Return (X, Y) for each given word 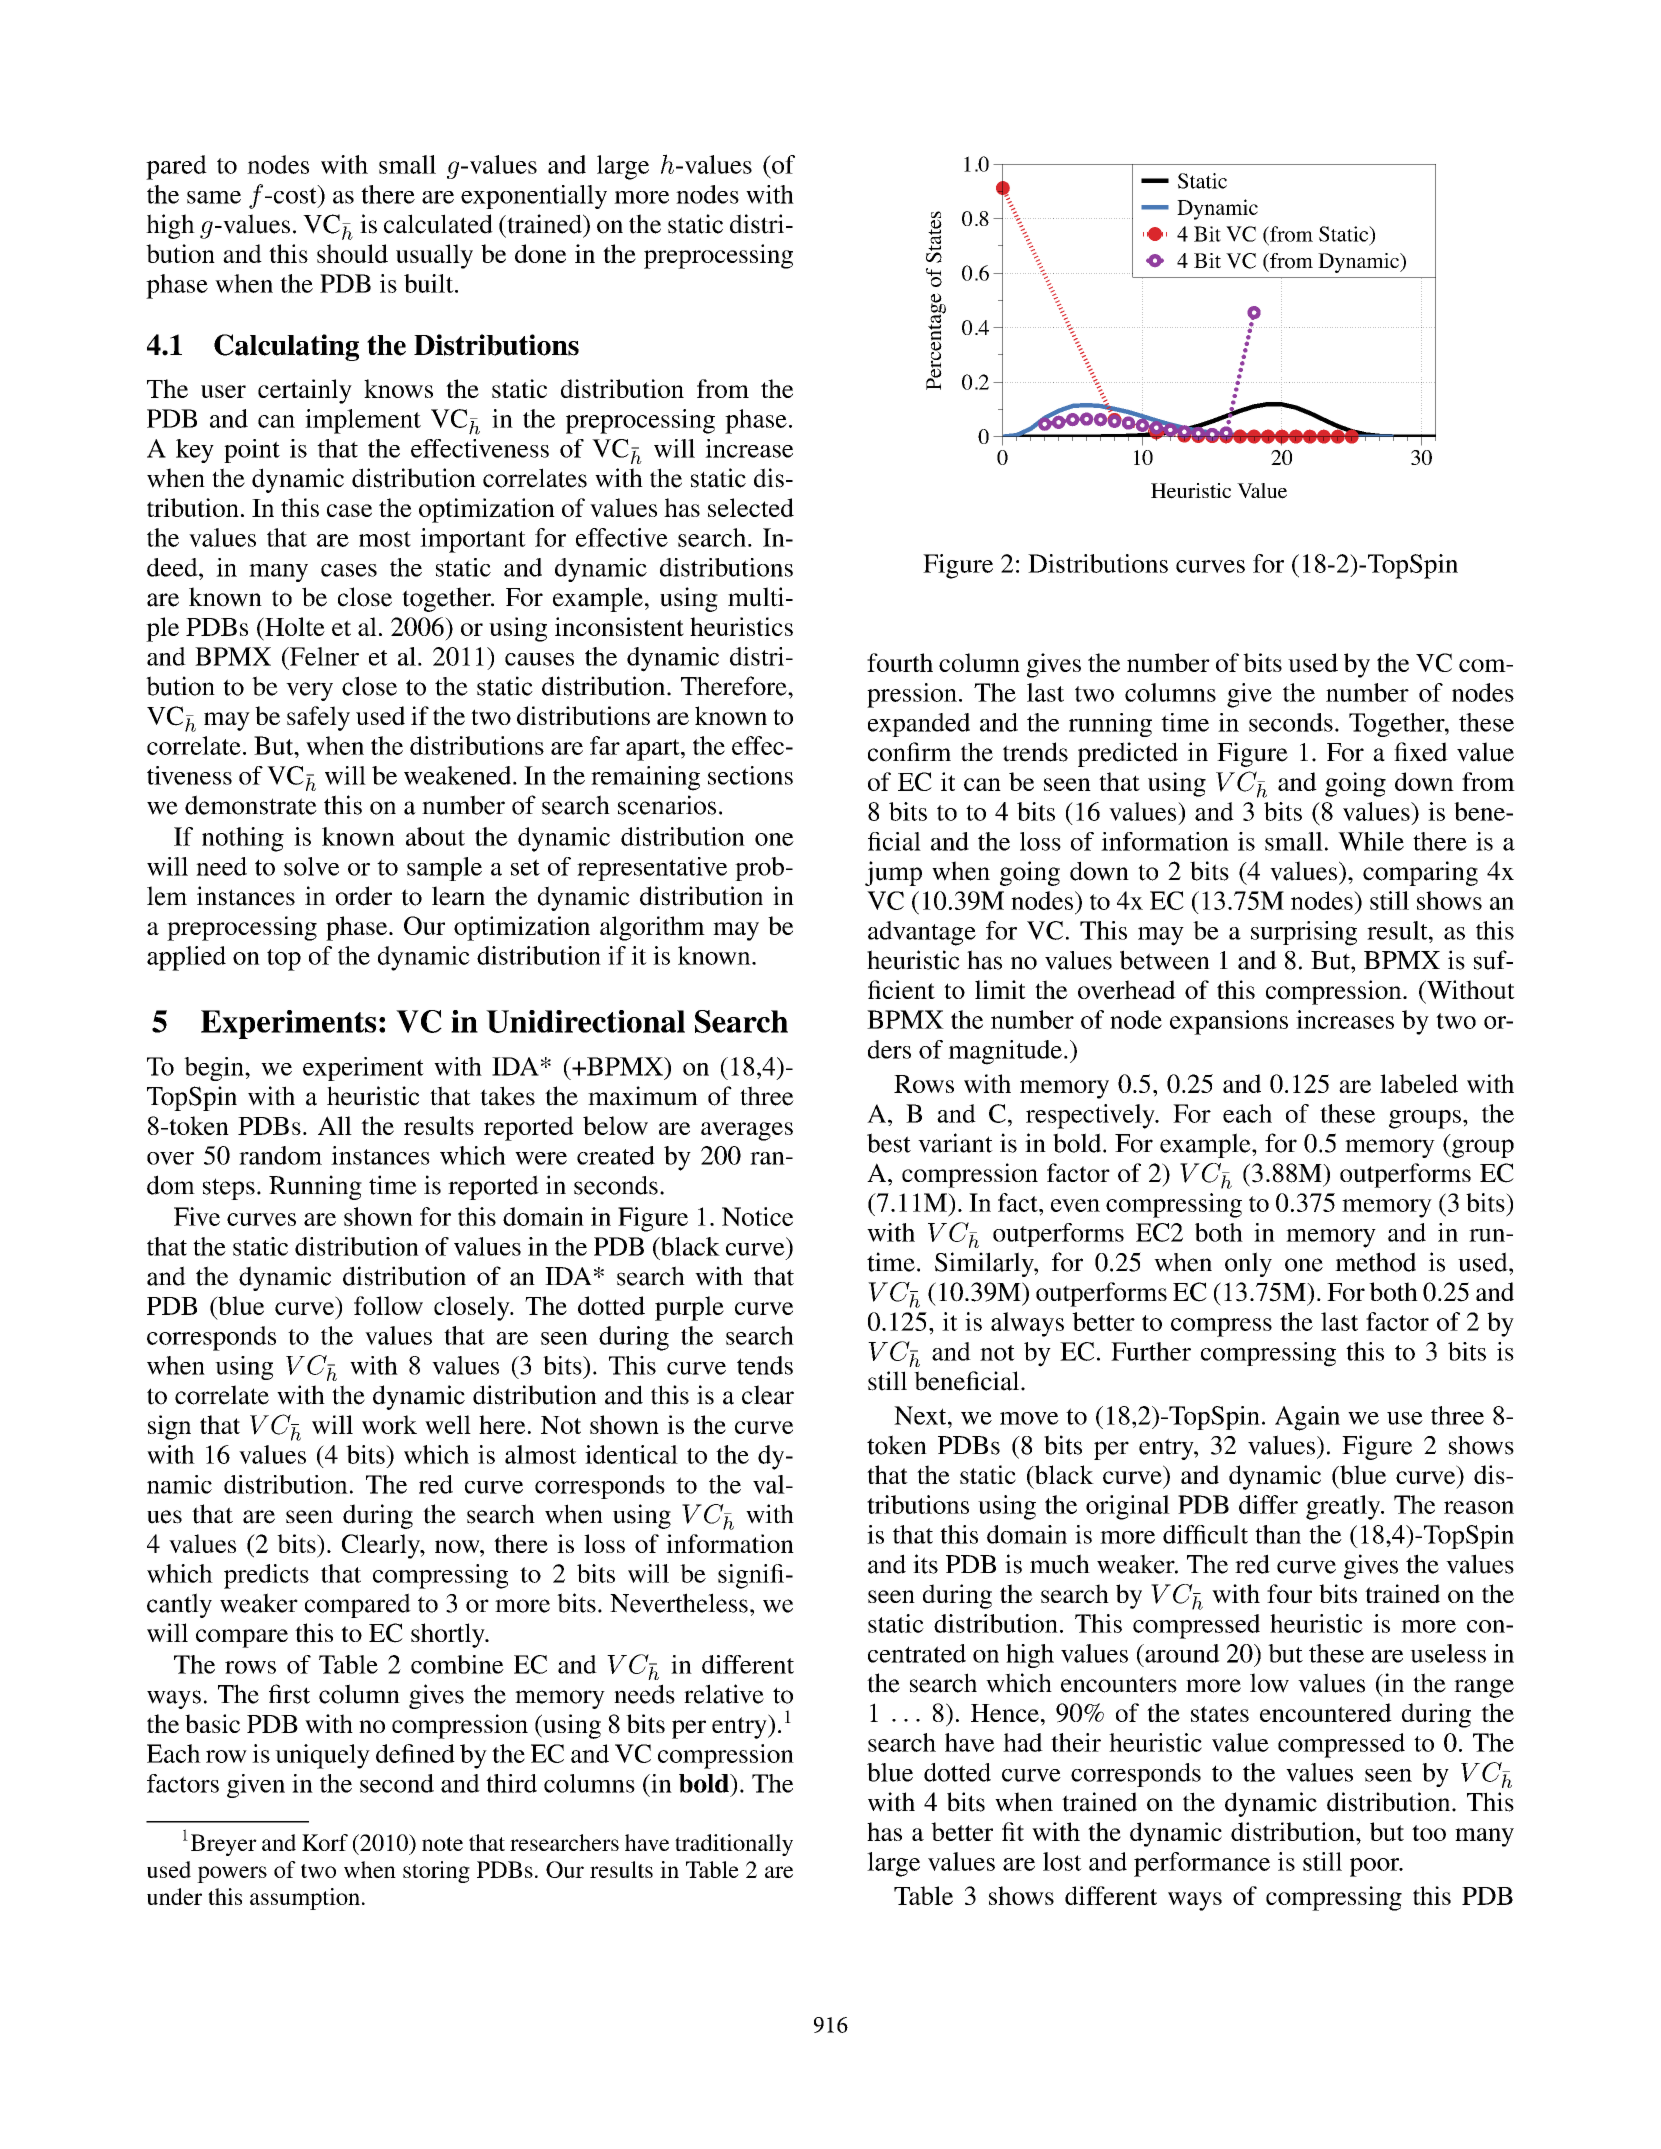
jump (893, 873)
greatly (1344, 1507)
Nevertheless (679, 1603)
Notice (757, 1216)
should (352, 253)
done (540, 253)
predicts (266, 1576)
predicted (1128, 754)
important (473, 540)
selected (751, 507)
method (1375, 1262)
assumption (305, 1899)
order (364, 896)
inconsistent (619, 626)
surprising (1304, 933)
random (280, 1155)
